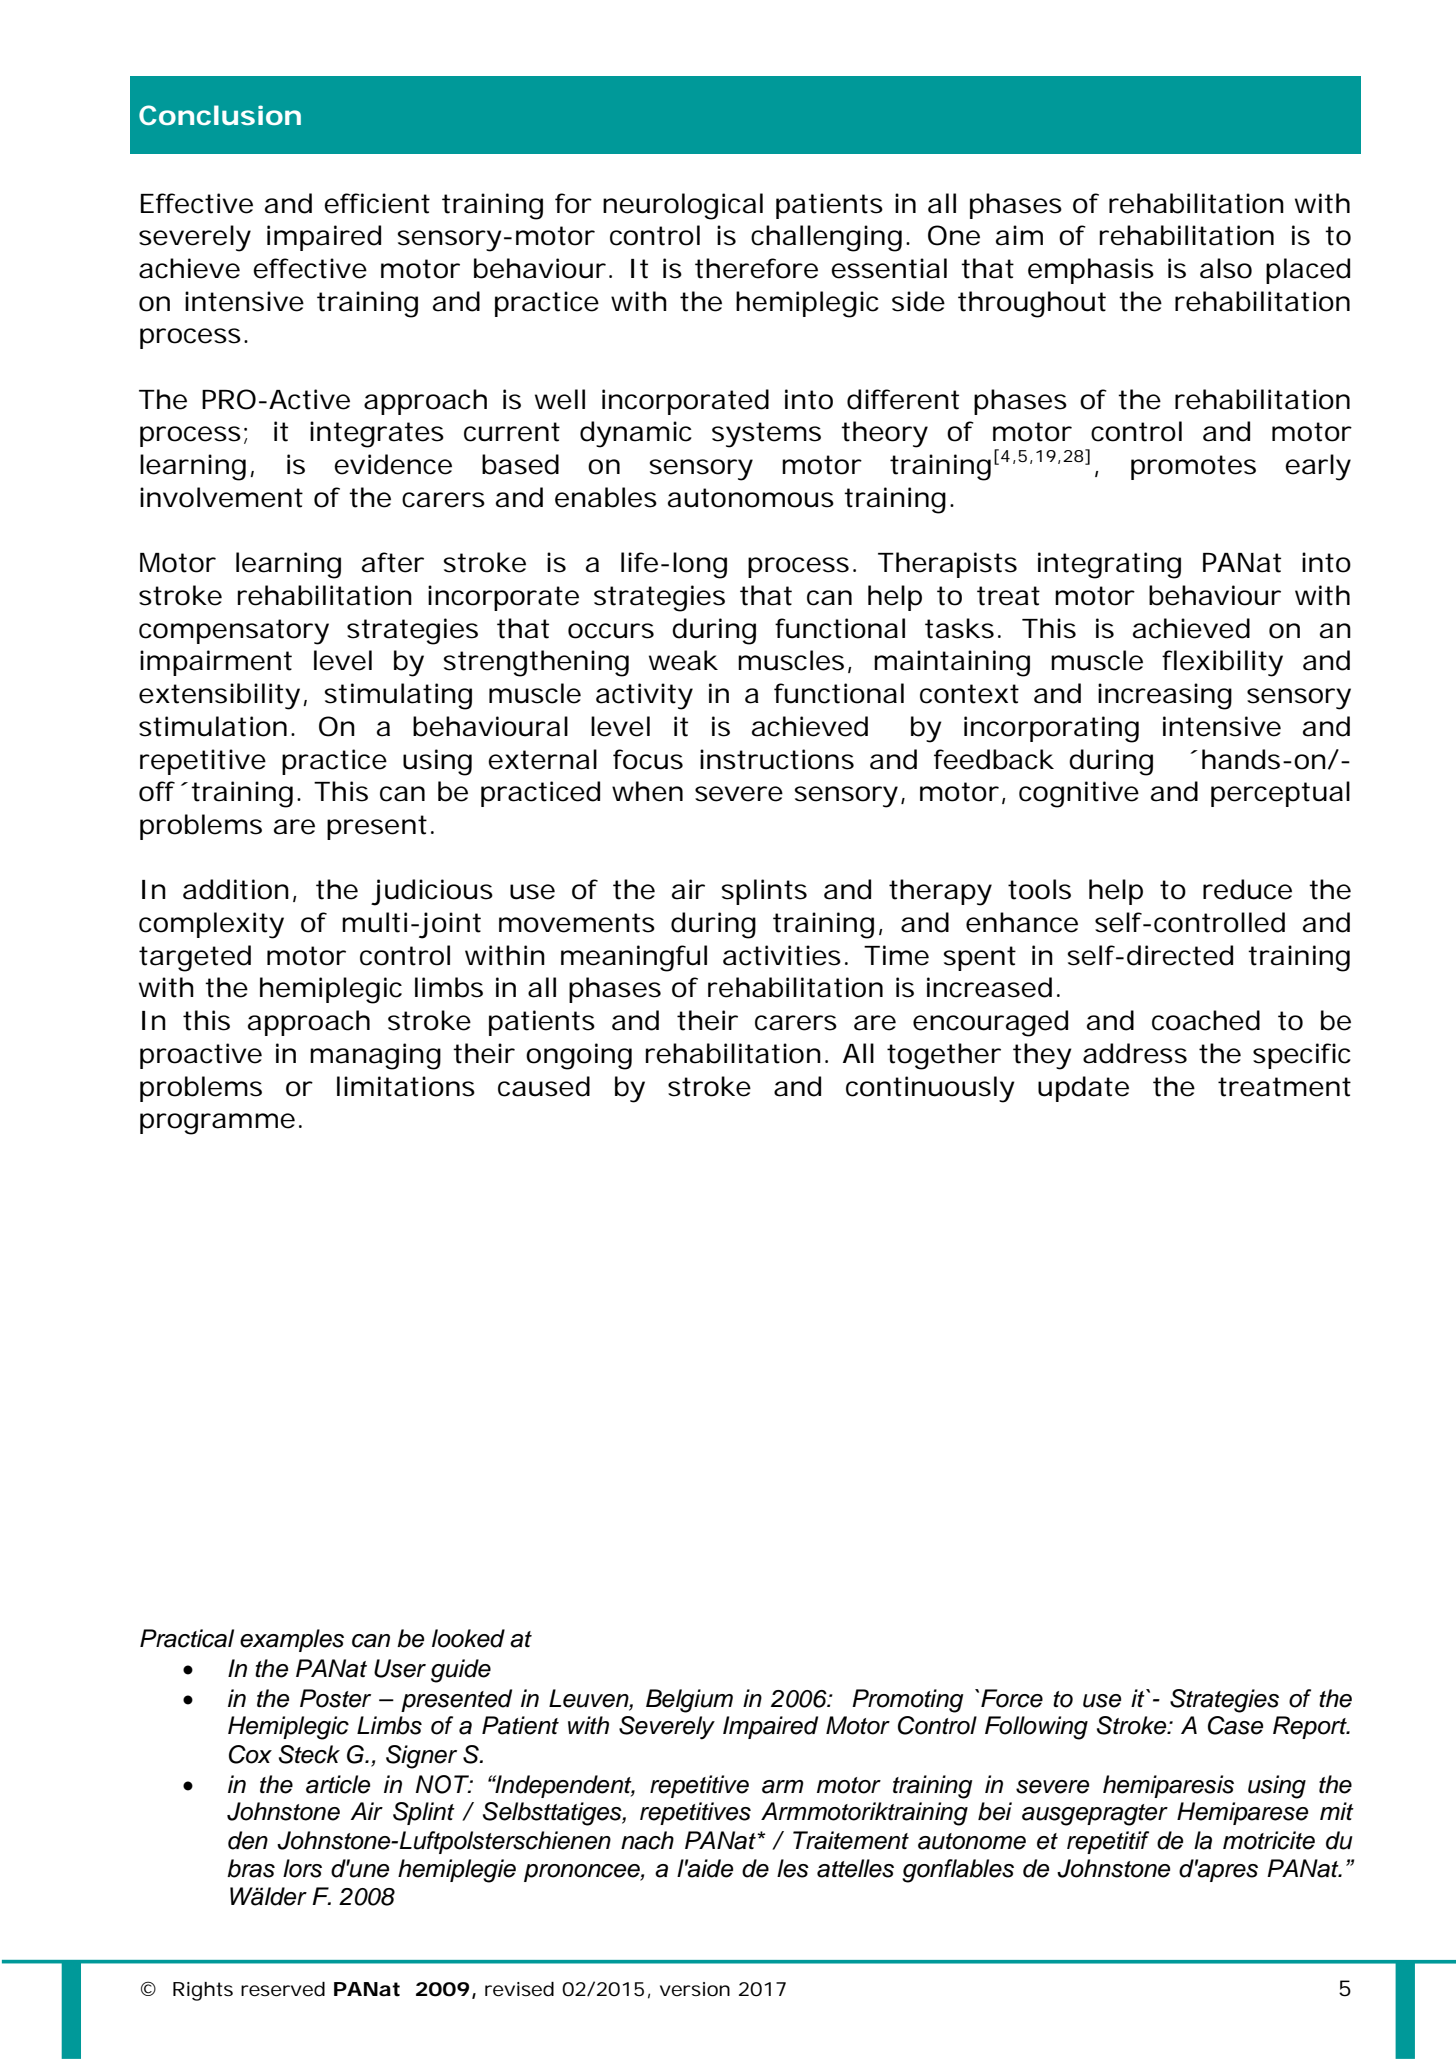  What do you see at coordinates (377, 203) in the screenshot?
I see `efficient` at bounding box center [377, 203].
